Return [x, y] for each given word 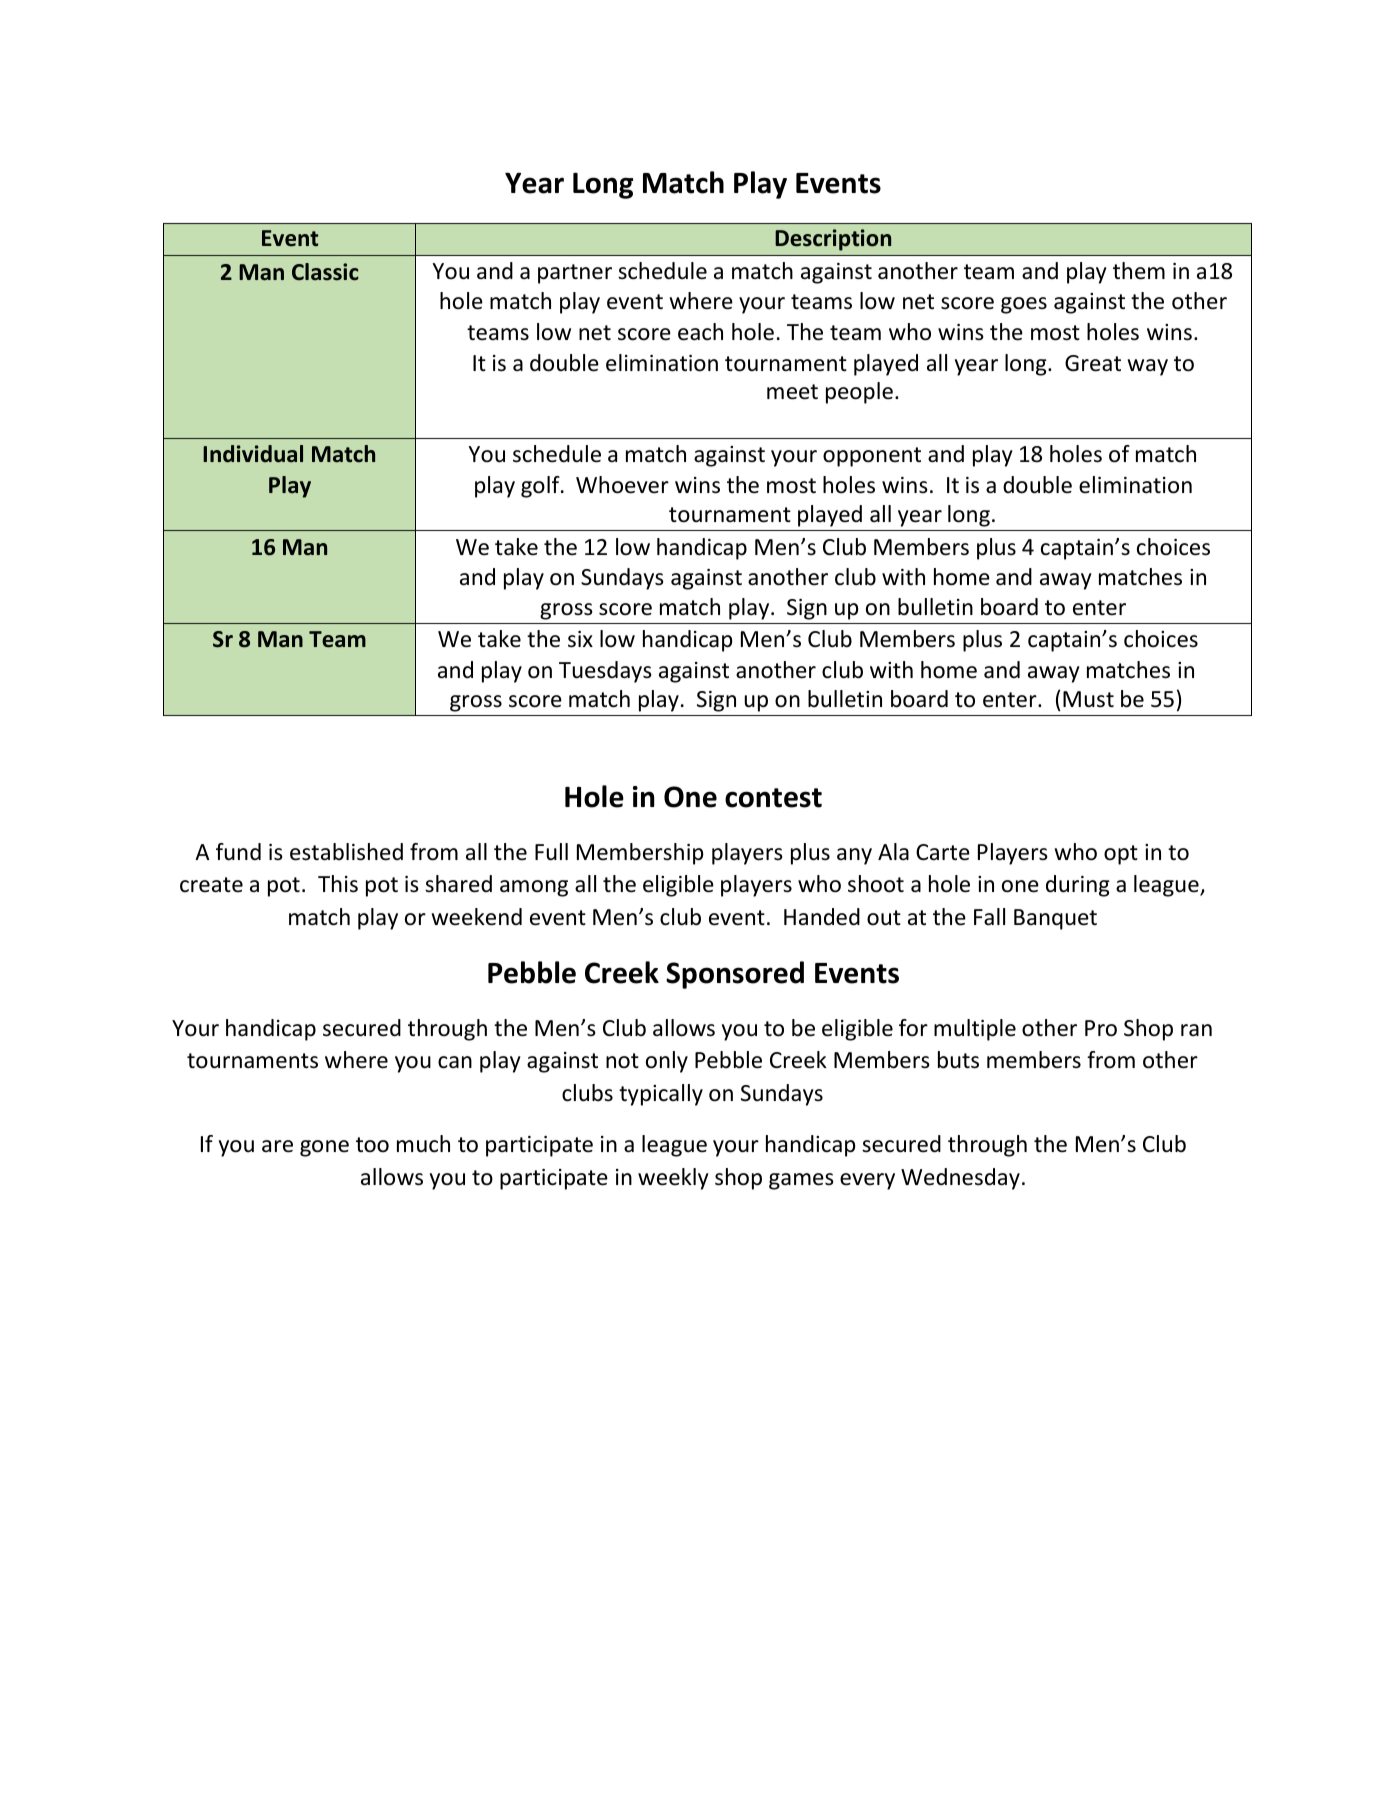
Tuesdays [605, 672]
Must [1088, 699]
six [580, 639]
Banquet [1055, 919]
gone [324, 1148]
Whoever [622, 485]
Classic [325, 272]
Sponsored [735, 975]
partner [575, 274]
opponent [872, 457]
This [338, 884]
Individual [253, 454]
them [1139, 271]
